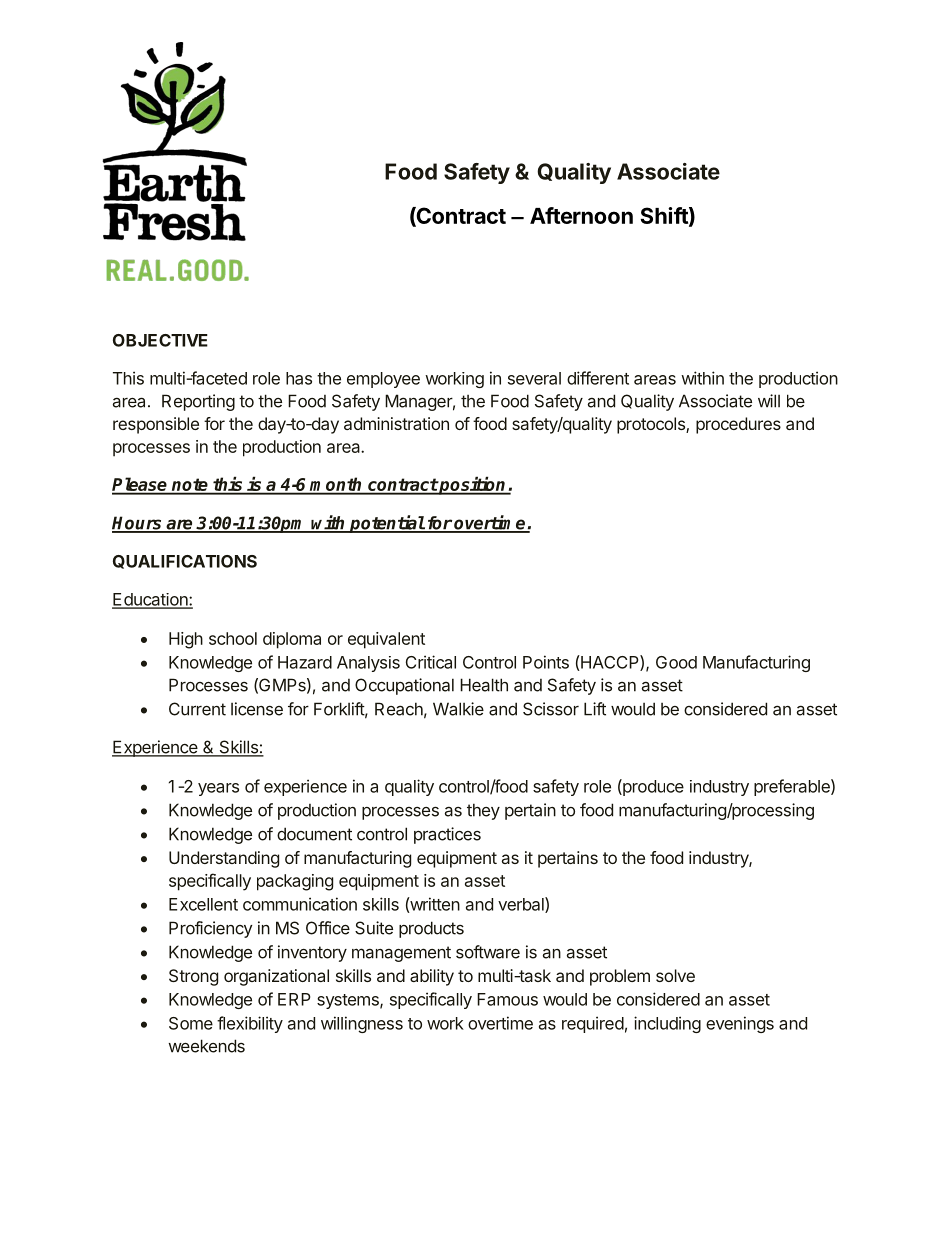  Describe the element at coordinates (652, 787) in the image. I see `produce` at that location.
